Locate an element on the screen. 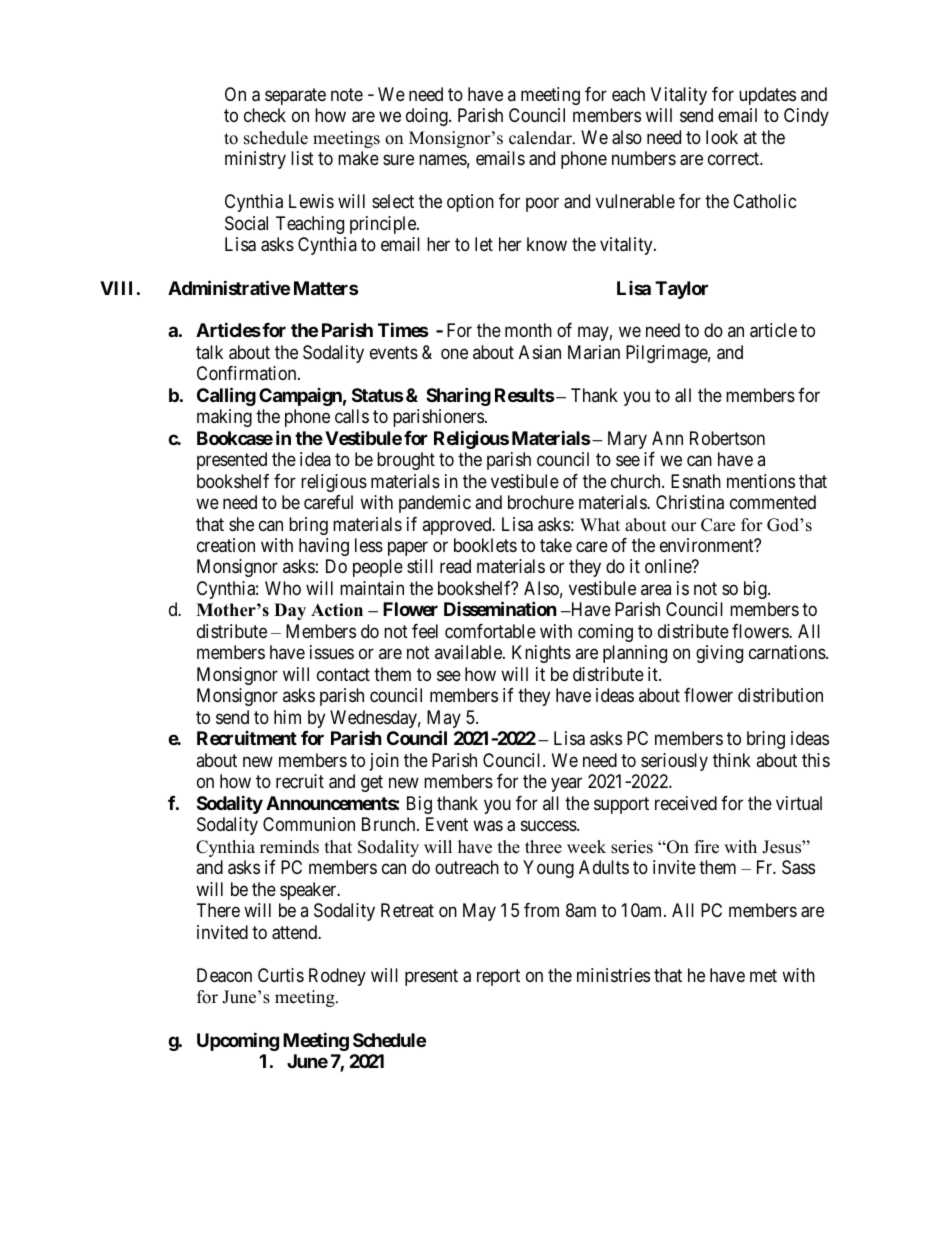  available is located at coordinates (469, 652).
